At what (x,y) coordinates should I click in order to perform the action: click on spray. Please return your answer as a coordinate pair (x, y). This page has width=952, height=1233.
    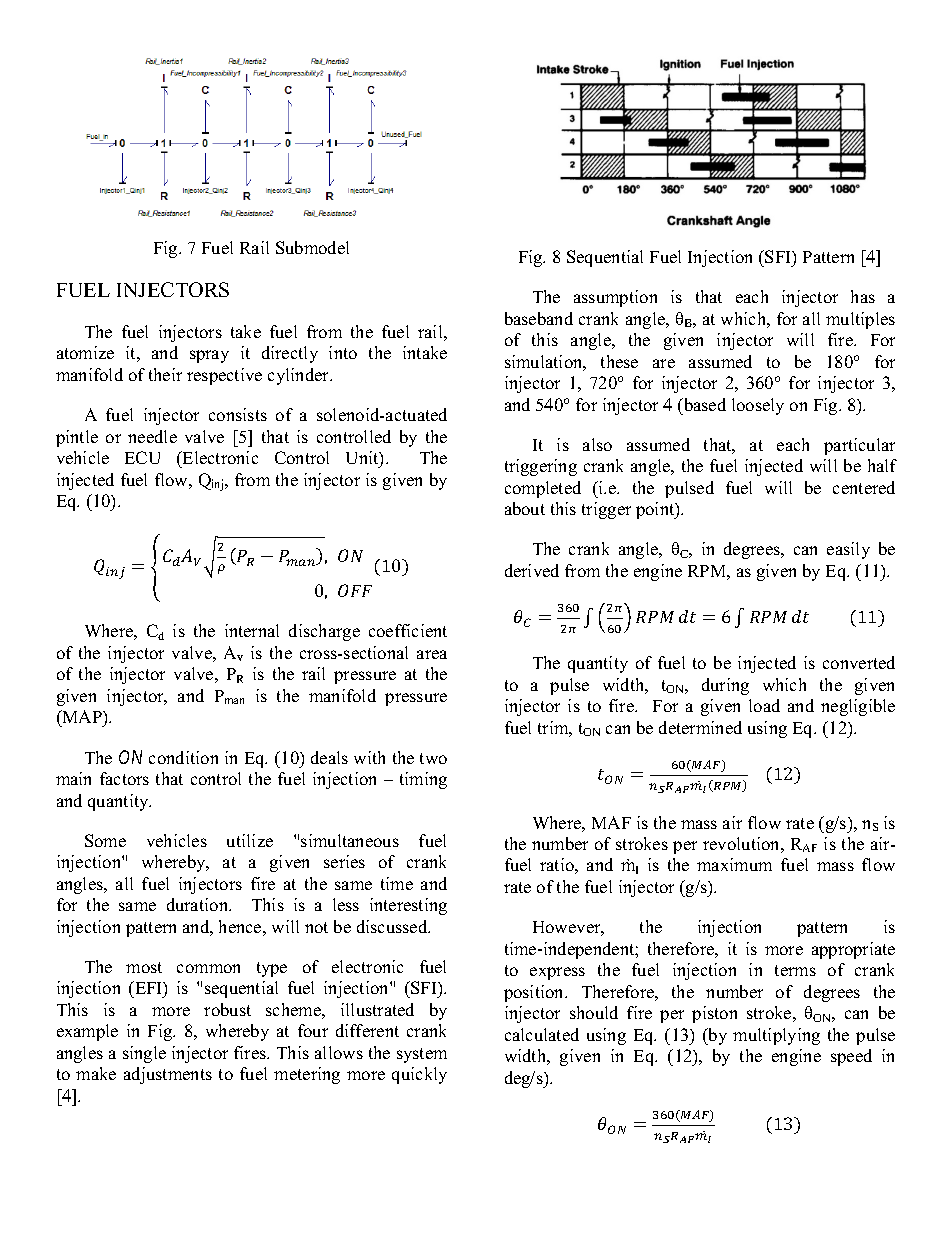
    Looking at the image, I should click on (209, 356).
